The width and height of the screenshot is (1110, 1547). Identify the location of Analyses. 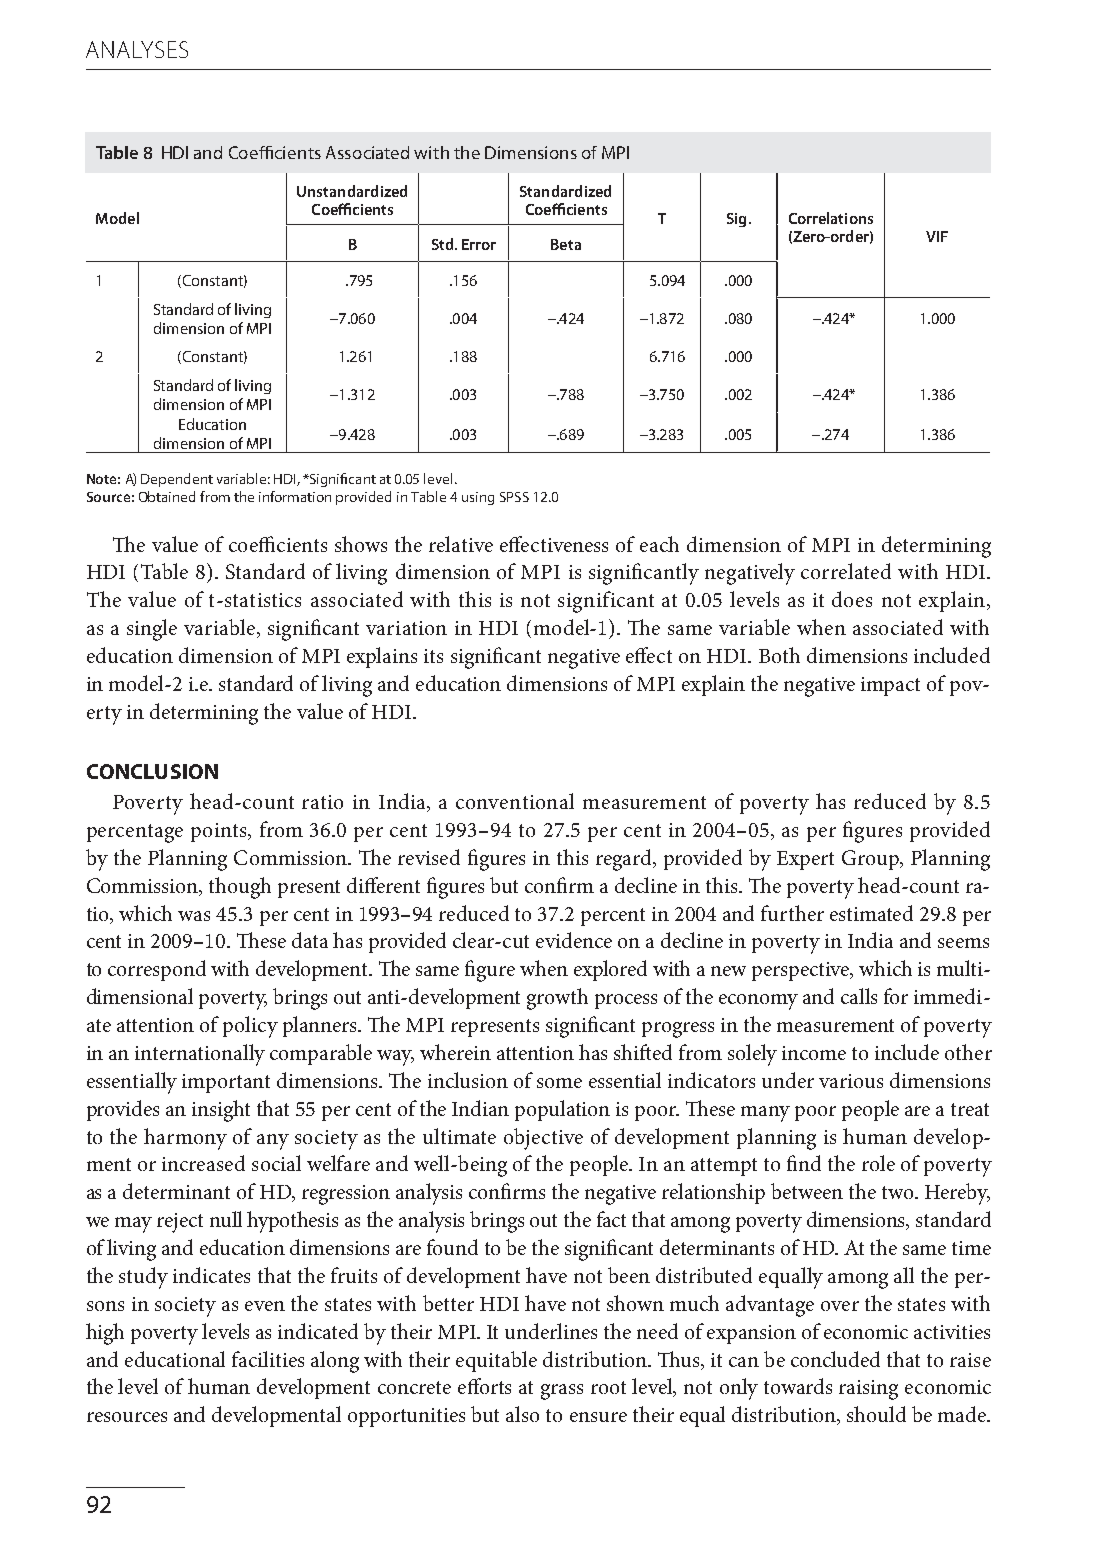
(137, 49).
